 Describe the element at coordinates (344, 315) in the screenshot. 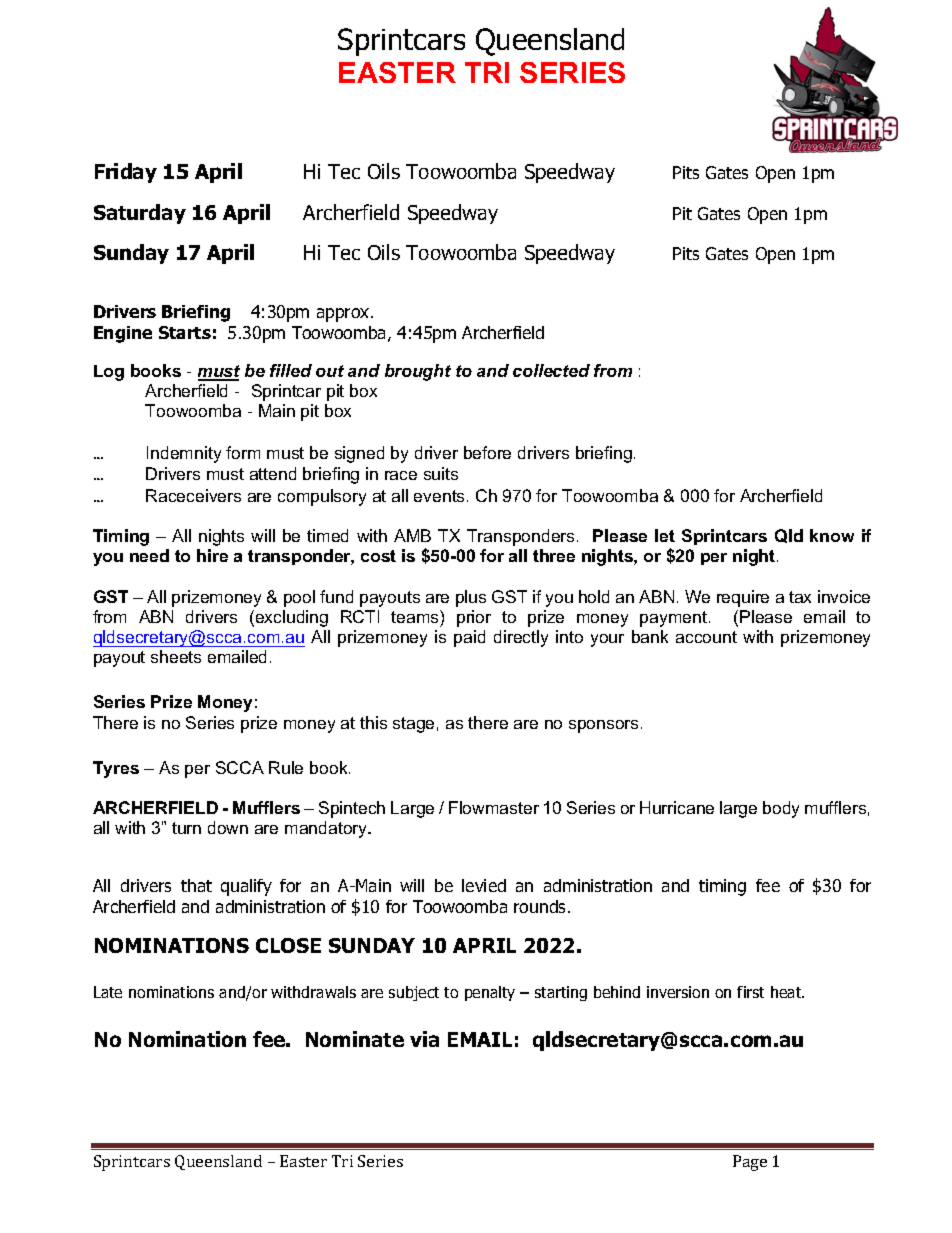

I see `approx` at that location.
